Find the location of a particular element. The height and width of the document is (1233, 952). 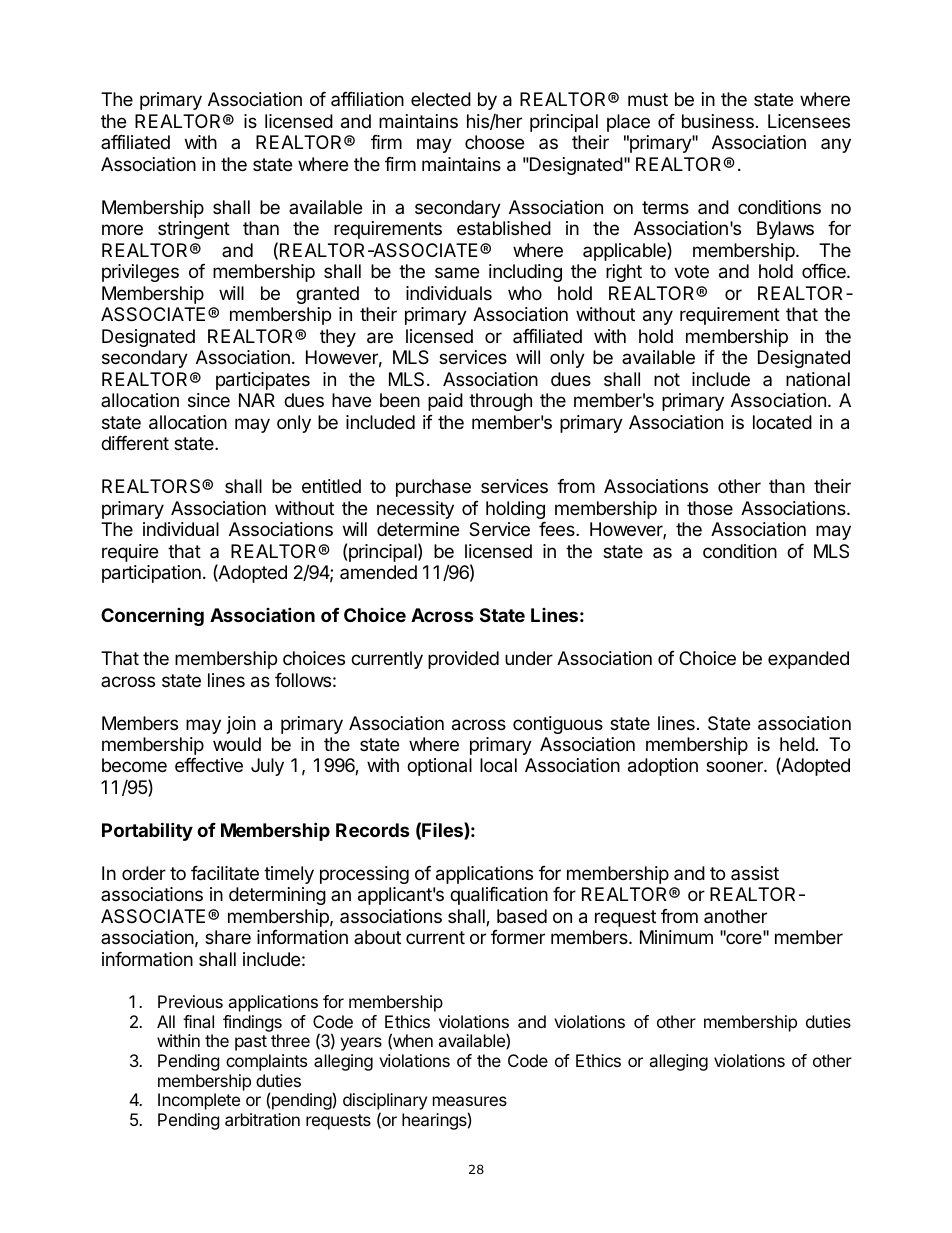

qualification is located at coordinates (499, 896).
